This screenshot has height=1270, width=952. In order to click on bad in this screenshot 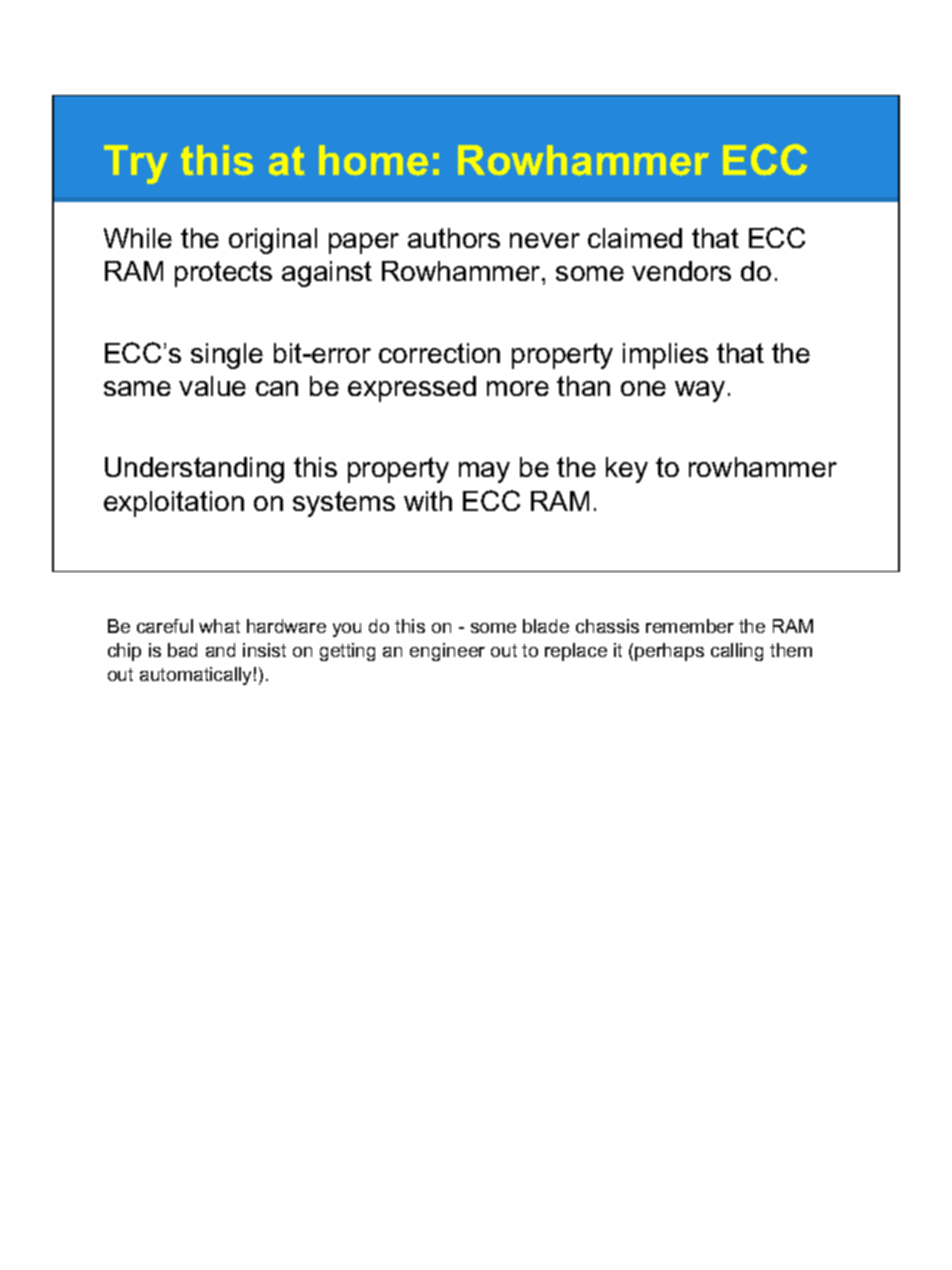, I will do `click(182, 650)`.
